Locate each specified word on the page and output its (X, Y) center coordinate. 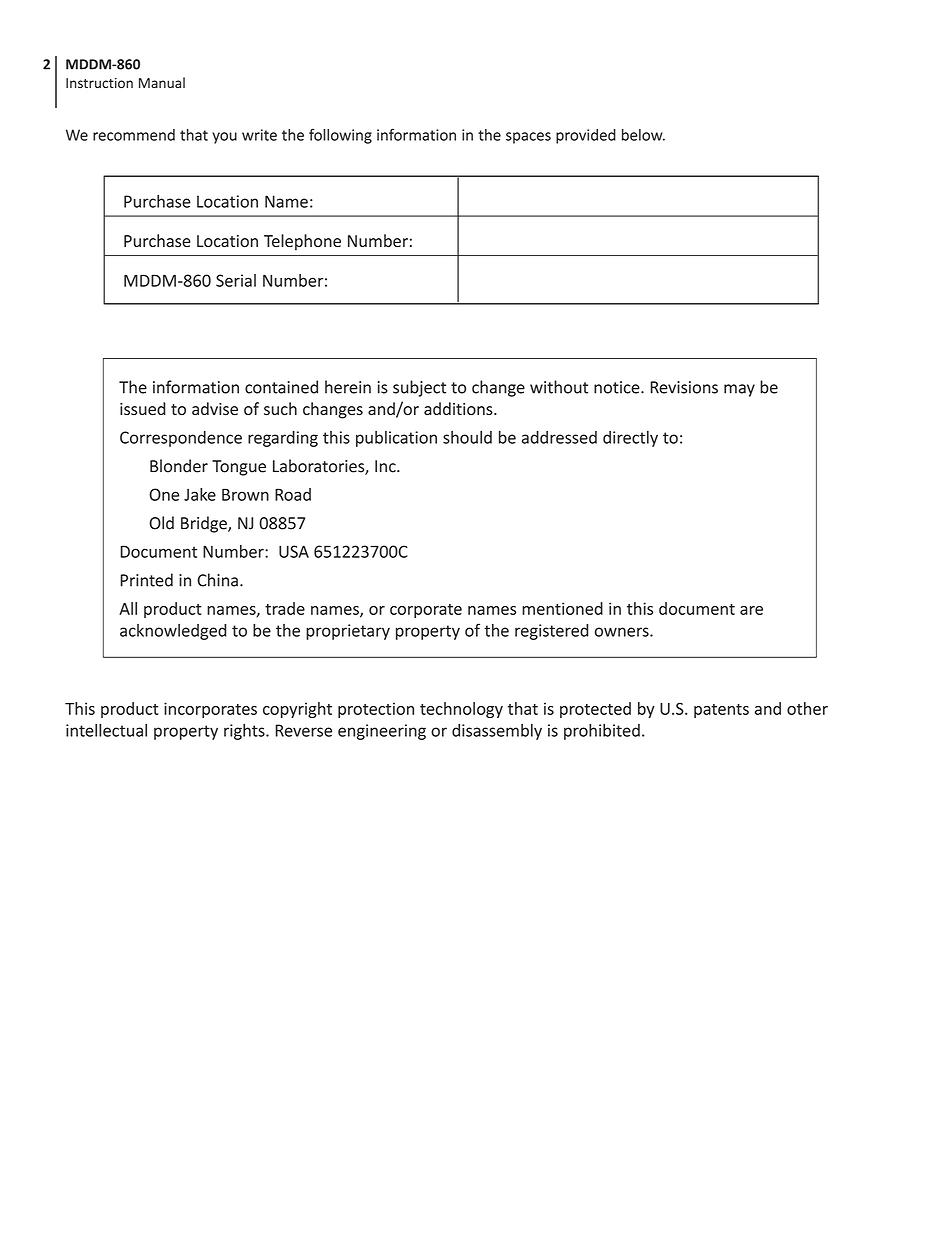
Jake (200, 494)
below (643, 135)
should (467, 437)
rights (245, 732)
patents (721, 711)
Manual (162, 82)
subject (419, 388)
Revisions (684, 387)
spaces (528, 138)
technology (461, 710)
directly (630, 439)
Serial (236, 280)
